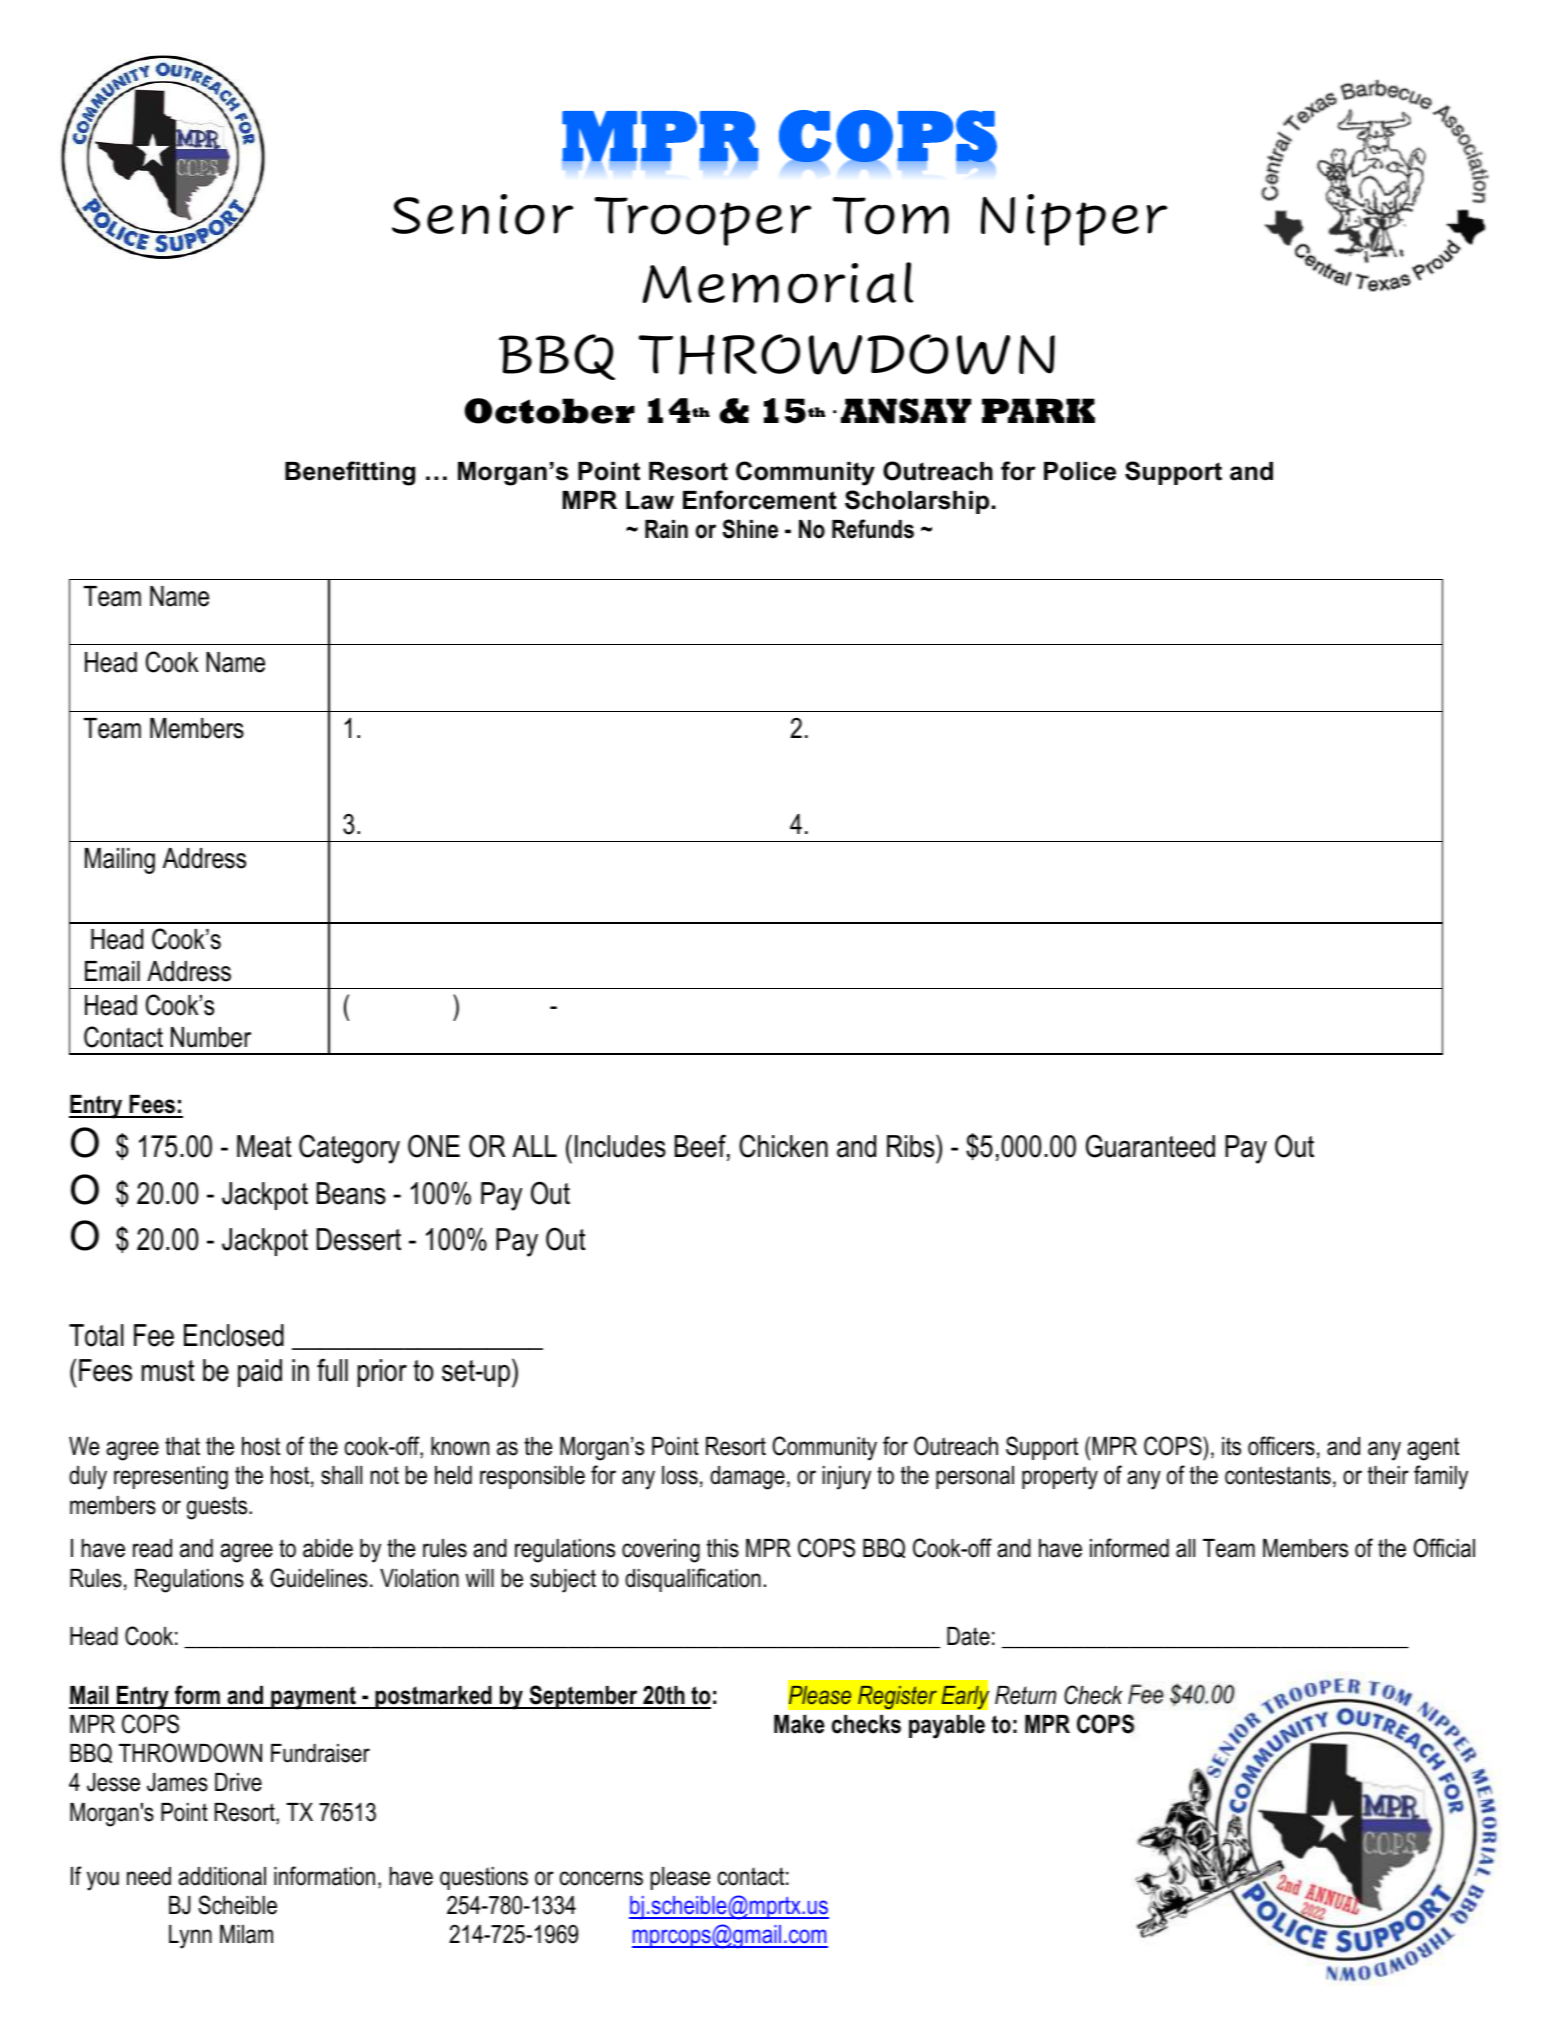  I want to click on Senior, so click(482, 214).
